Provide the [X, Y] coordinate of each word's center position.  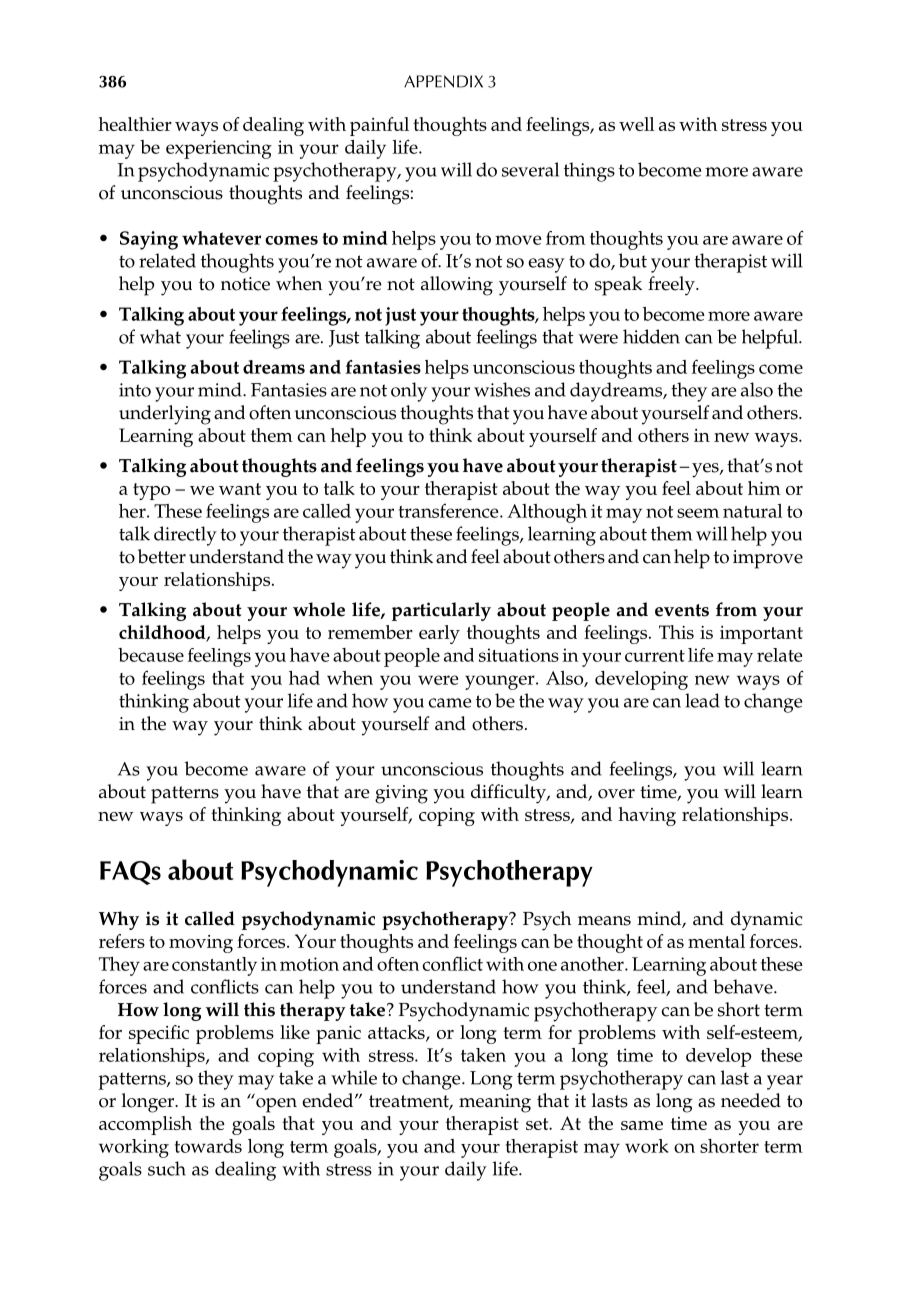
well [637, 124]
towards [208, 1146]
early [439, 634]
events [682, 610]
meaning [495, 1103]
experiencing [219, 149]
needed [751, 1100]
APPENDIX [443, 81]
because [151, 655]
